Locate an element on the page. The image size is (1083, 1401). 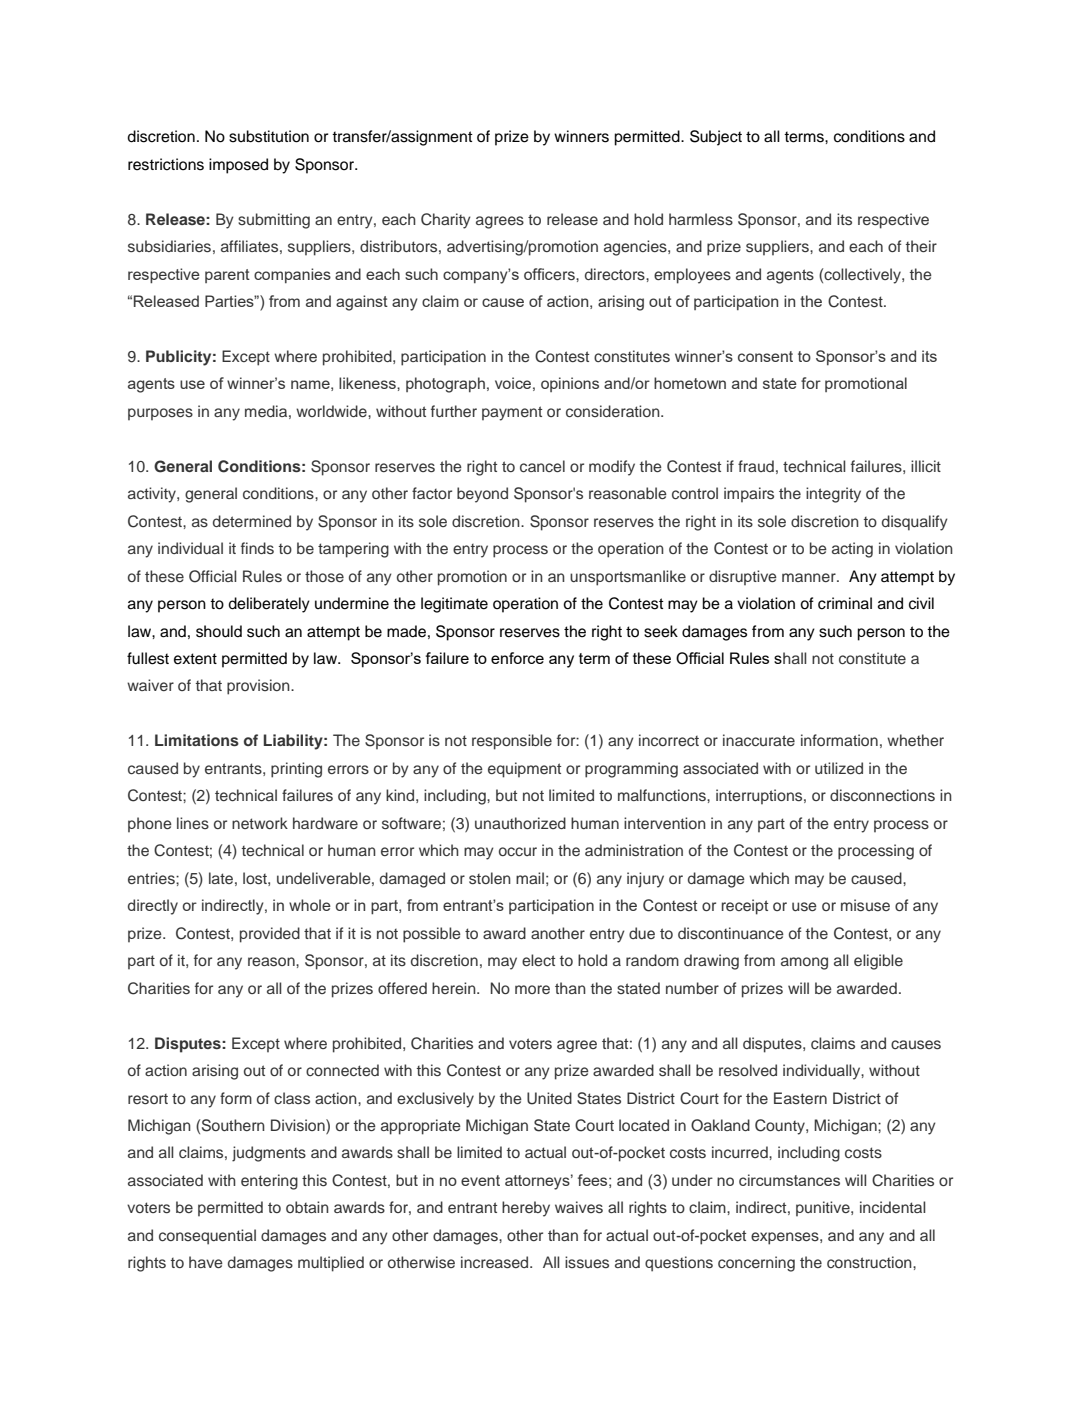
consequential is located at coordinates (207, 1237).
